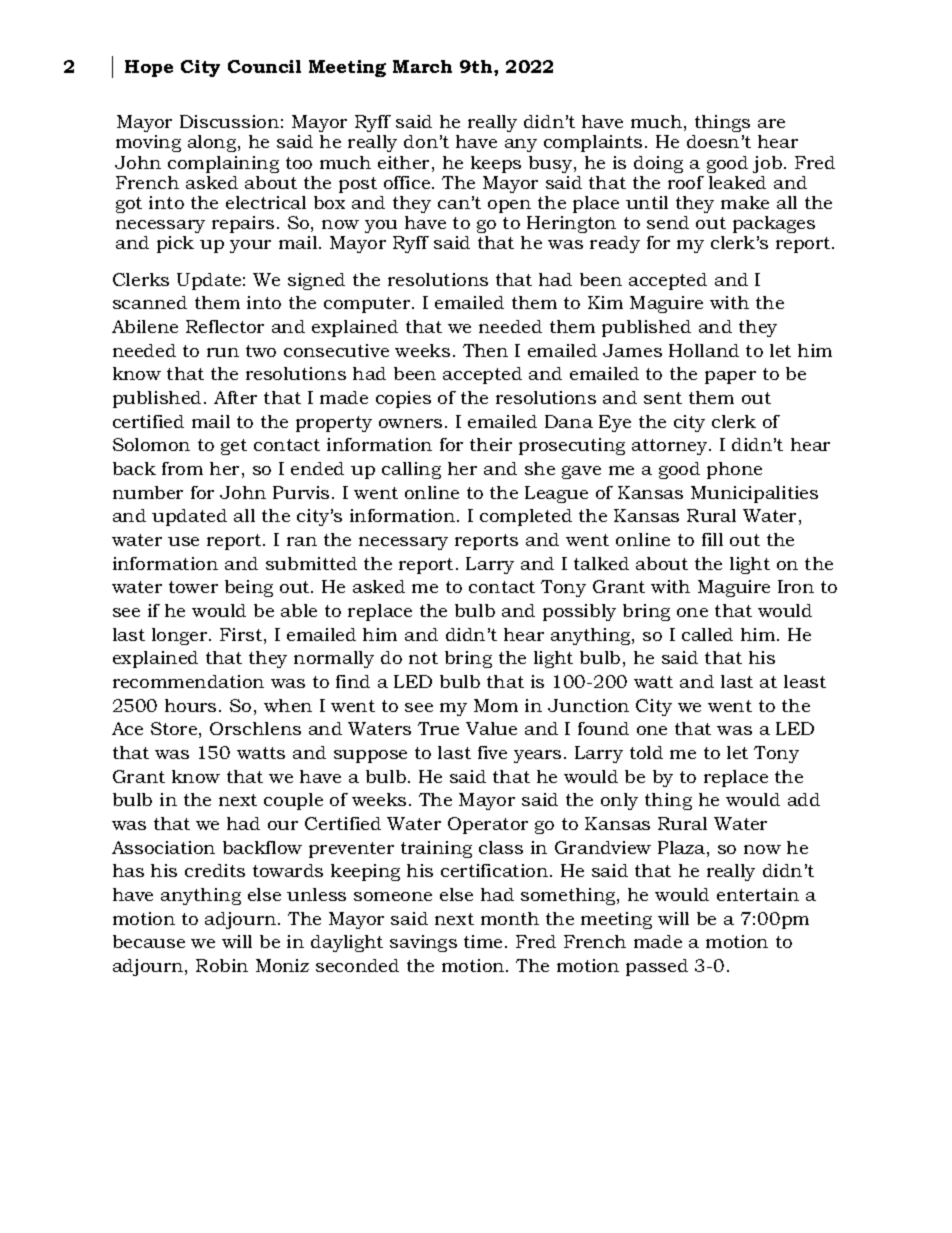 The image size is (952, 1233). Describe the element at coordinates (229, 121) in the document. I see `Discussion` at that location.
